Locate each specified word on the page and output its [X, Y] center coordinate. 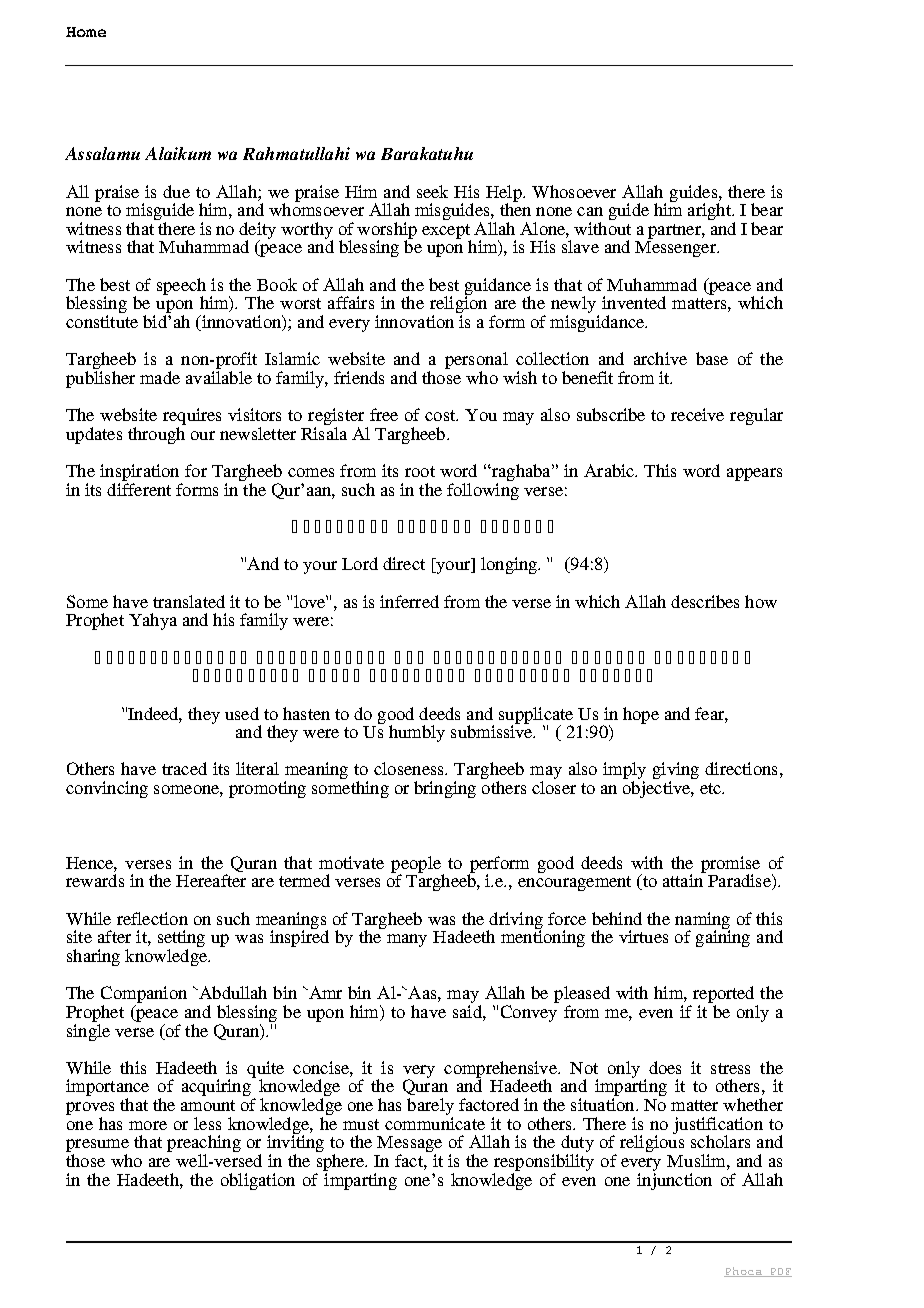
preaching [204, 1145]
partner [675, 231]
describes [705, 601]
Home [86, 32]
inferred [409, 601]
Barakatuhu [427, 153]
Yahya [153, 621]
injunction [674, 1180]
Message [409, 1145]
